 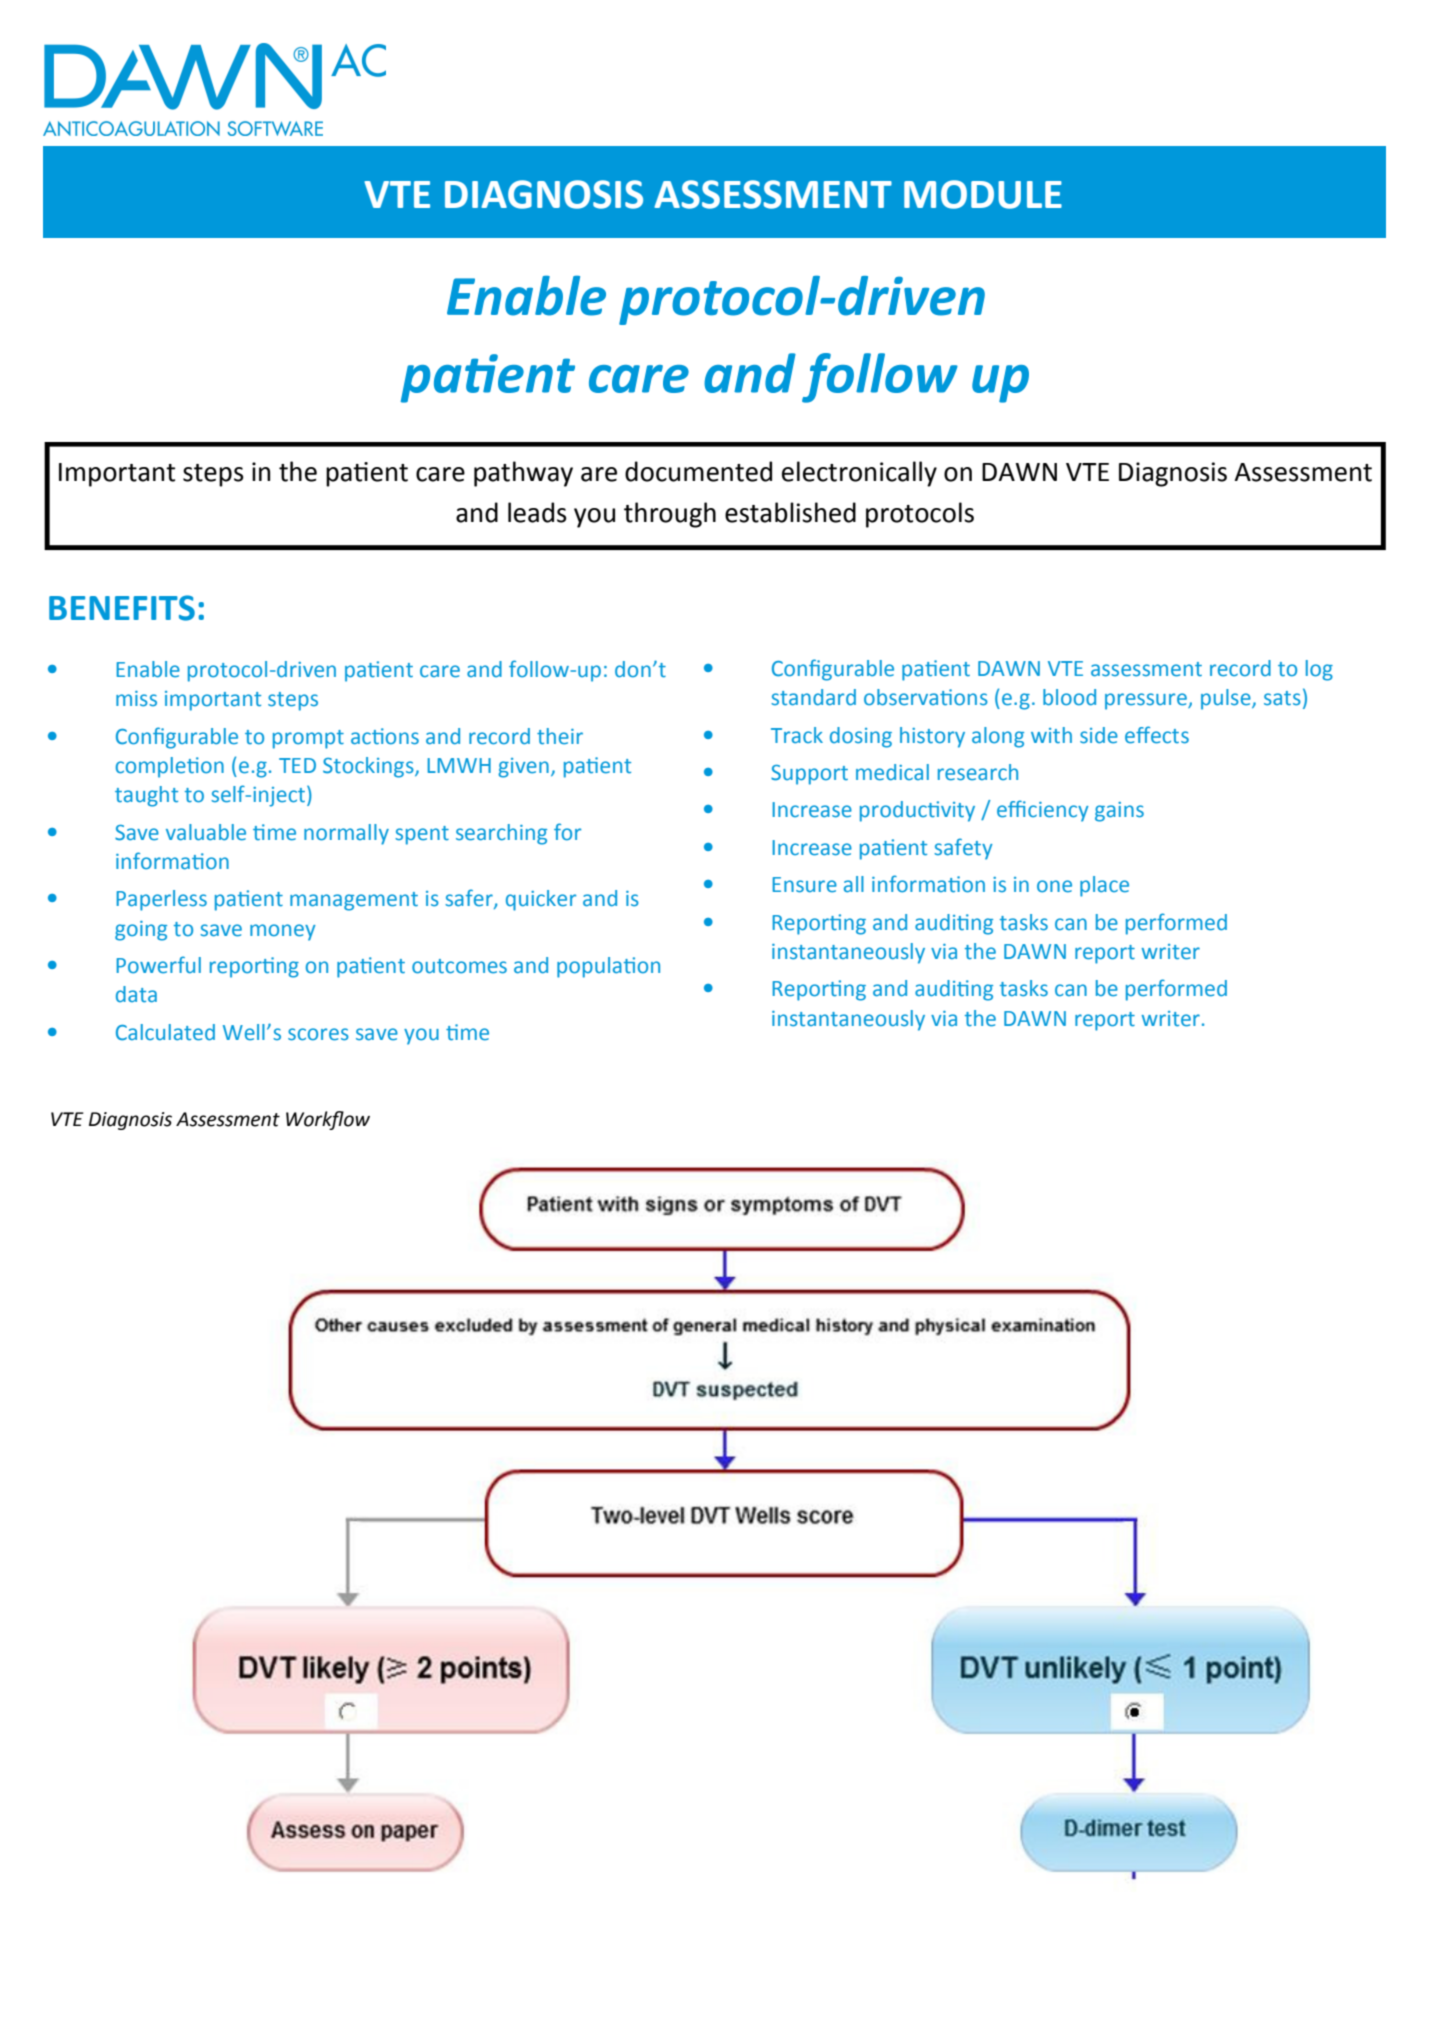 I want to click on MODULE, so click(x=983, y=194).
